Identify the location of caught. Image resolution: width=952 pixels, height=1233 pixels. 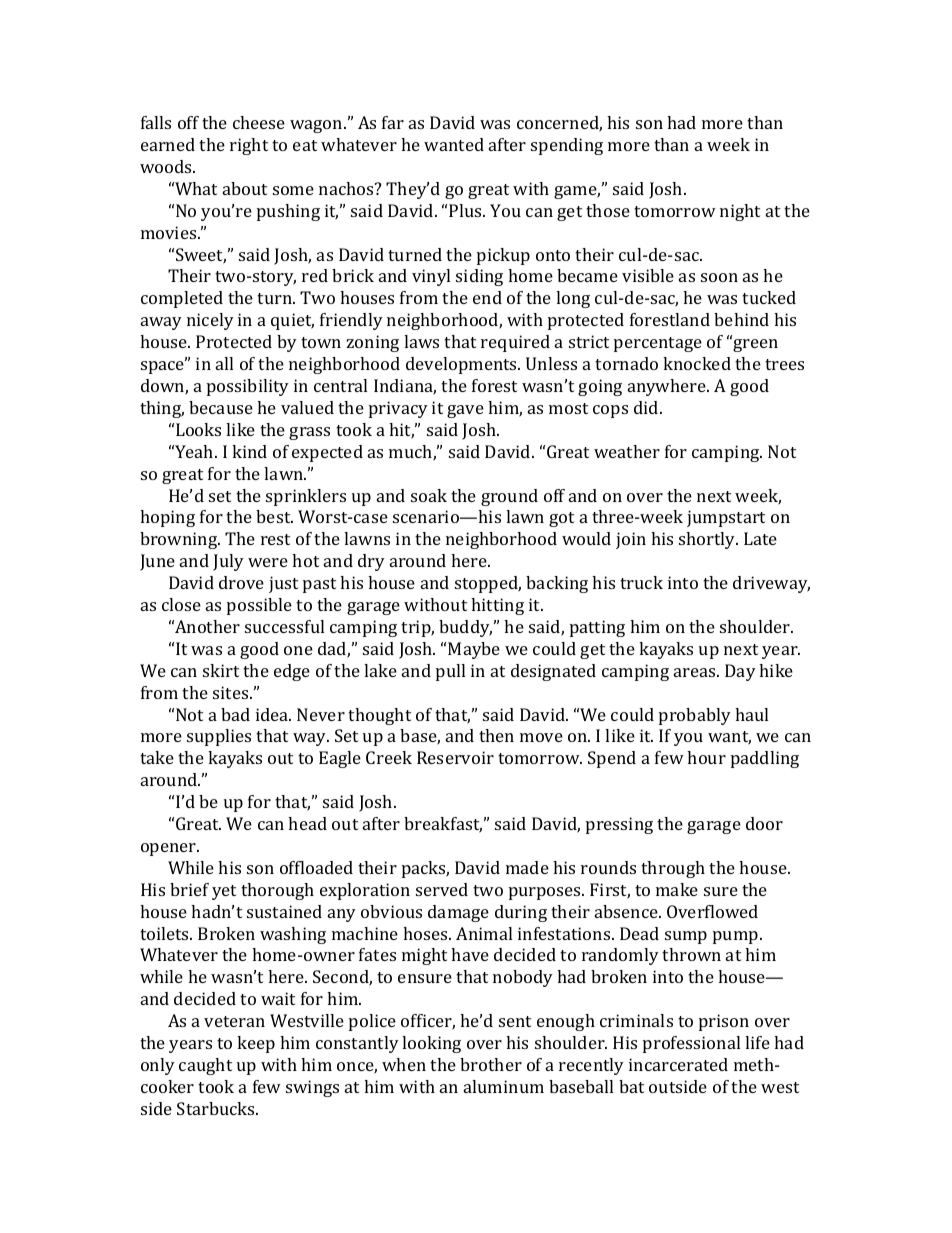
(205, 1066).
